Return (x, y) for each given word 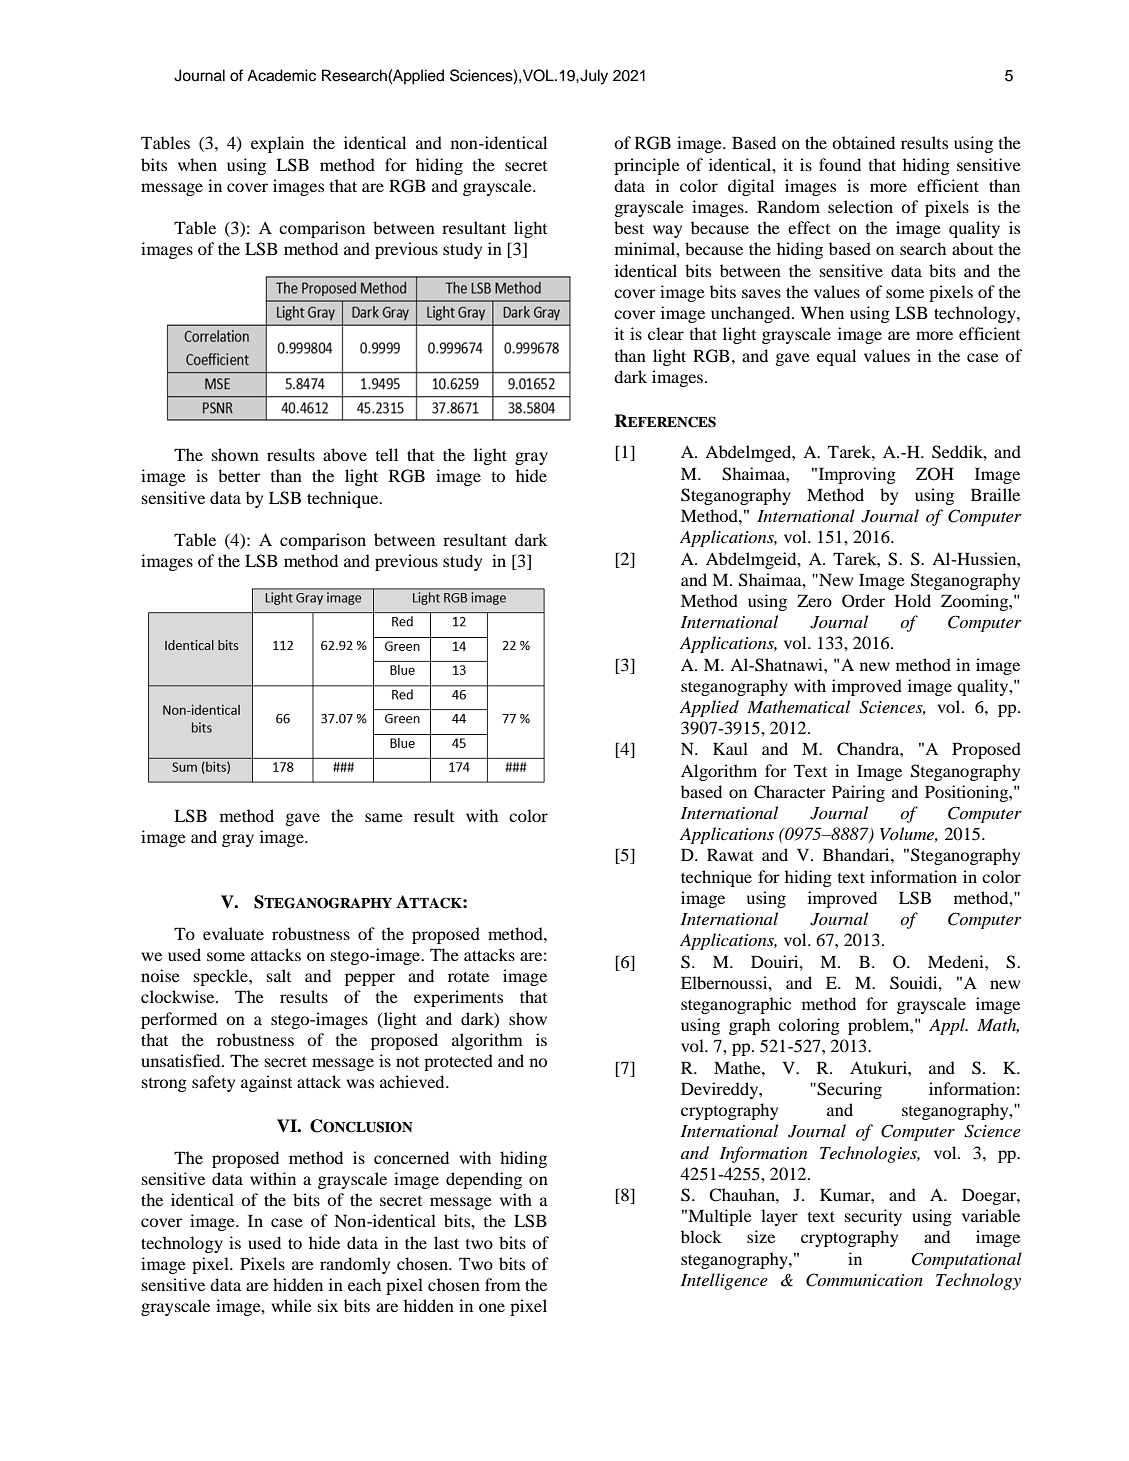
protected (458, 1062)
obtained (863, 142)
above (345, 454)
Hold (913, 600)
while (291, 1305)
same (384, 817)
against (266, 1083)
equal (836, 357)
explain (277, 144)
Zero (814, 600)
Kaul (730, 748)
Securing (848, 1090)
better (239, 475)
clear (666, 333)
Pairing (858, 793)
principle (647, 166)
